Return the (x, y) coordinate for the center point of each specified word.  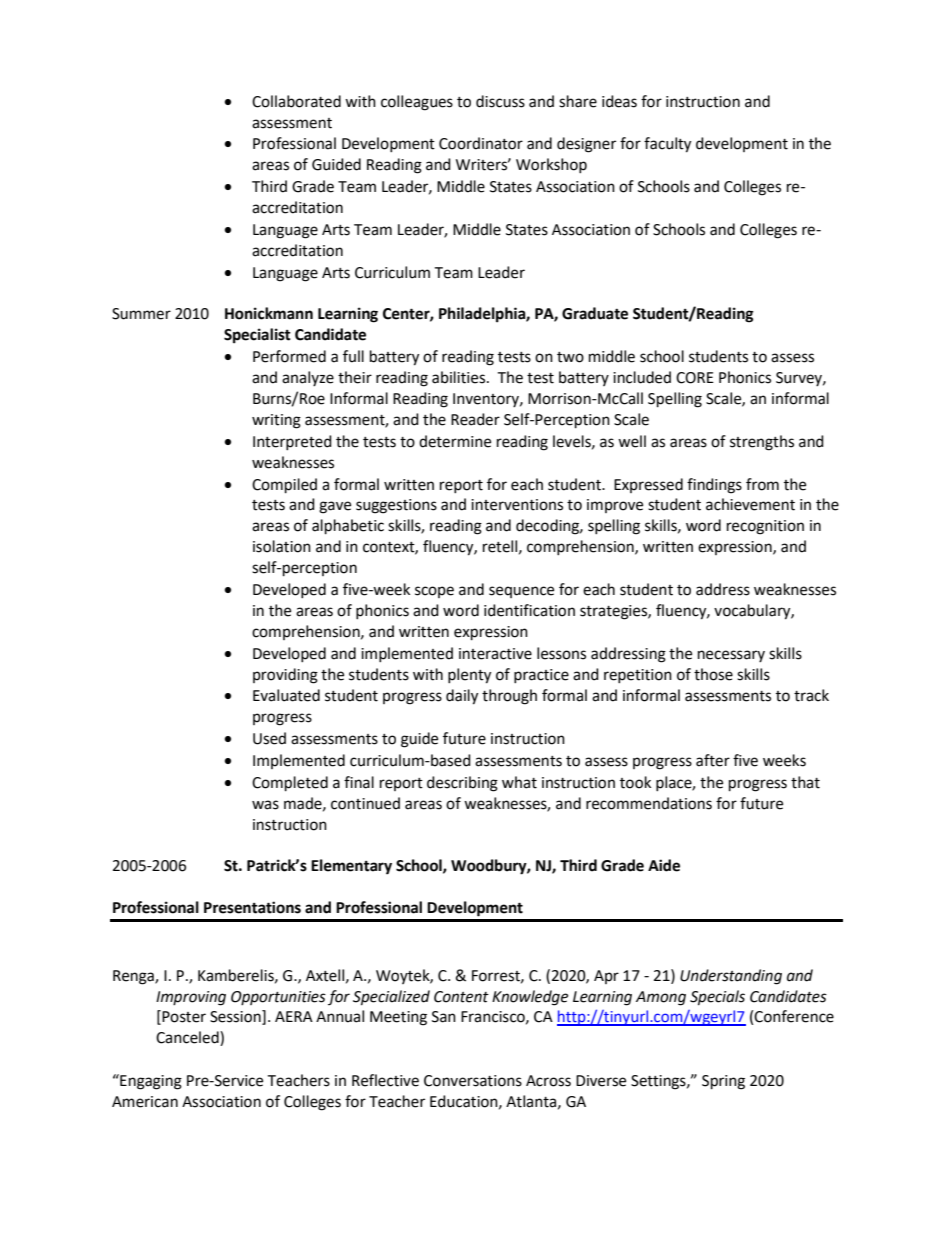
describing (462, 784)
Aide (664, 865)
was (265, 805)
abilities (460, 377)
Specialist (257, 336)
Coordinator (481, 143)
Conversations (473, 1081)
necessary (731, 656)
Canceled (188, 1038)
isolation (282, 546)
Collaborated (296, 101)
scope (434, 592)
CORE (695, 378)
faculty (667, 145)
